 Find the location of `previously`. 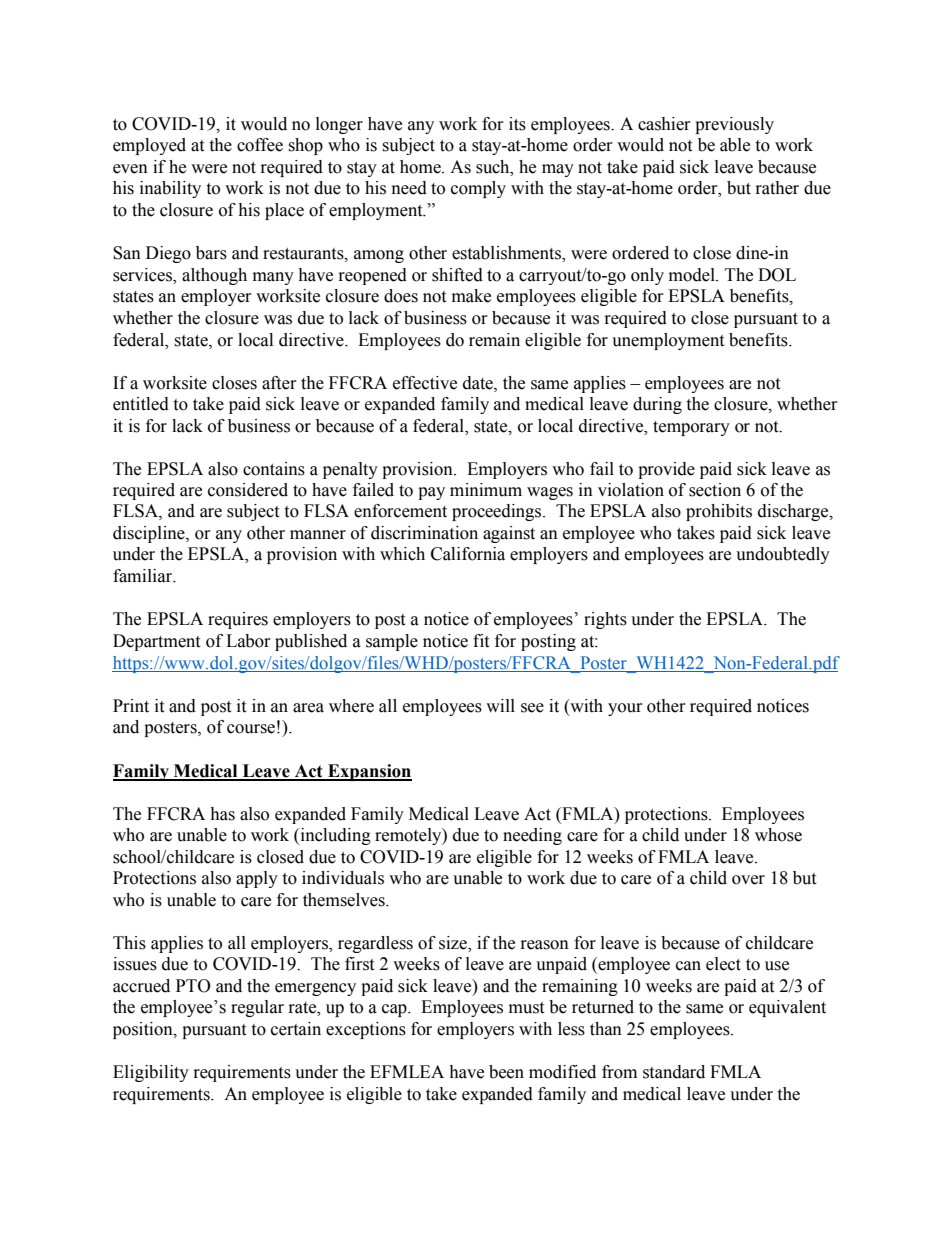

previously is located at coordinates (734, 125).
